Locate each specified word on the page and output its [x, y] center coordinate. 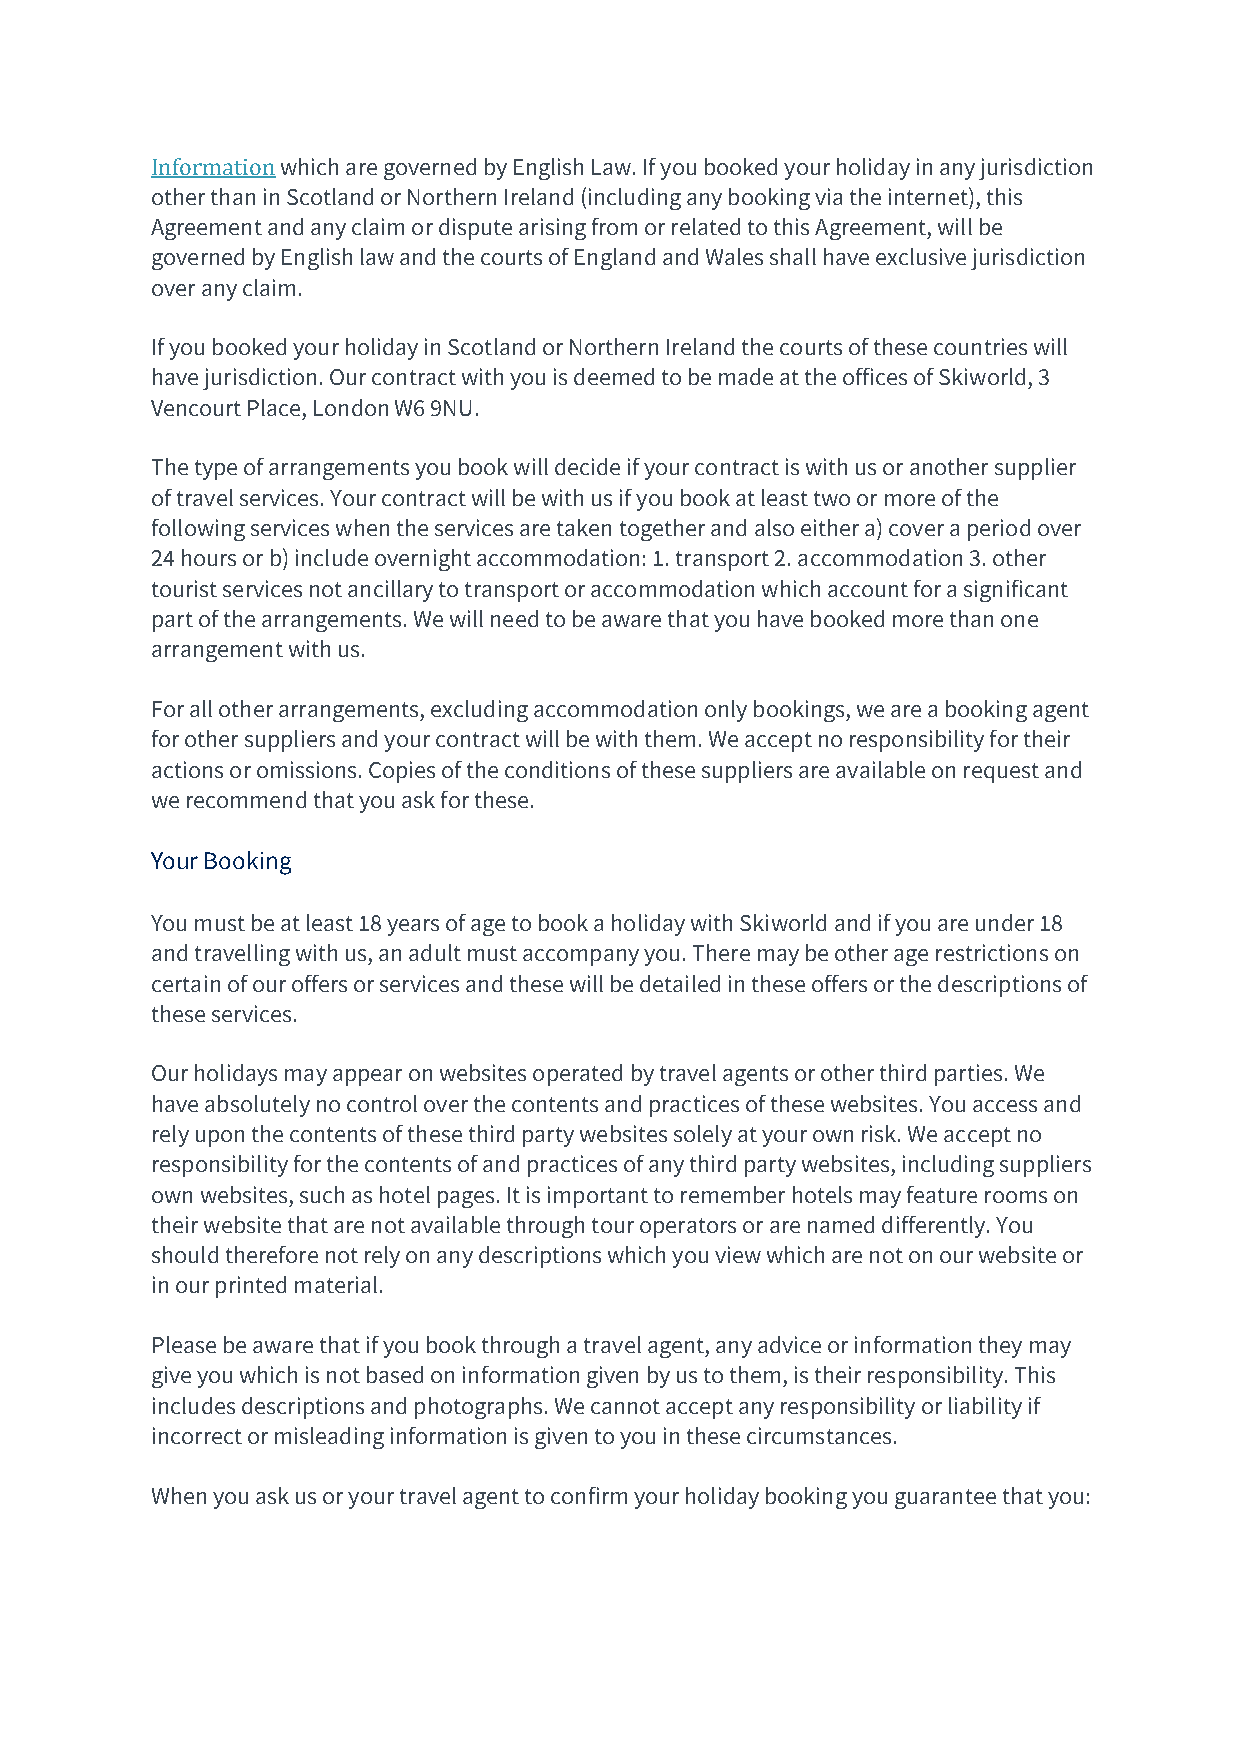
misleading [329, 1438]
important [598, 1197]
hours [209, 557]
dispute [475, 229]
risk [880, 1133]
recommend [246, 799]
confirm [589, 1495]
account [868, 589]
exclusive [921, 256]
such [322, 1194]
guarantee [945, 1499]
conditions [557, 769]
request [1001, 773]
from [614, 226]
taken [584, 527]
